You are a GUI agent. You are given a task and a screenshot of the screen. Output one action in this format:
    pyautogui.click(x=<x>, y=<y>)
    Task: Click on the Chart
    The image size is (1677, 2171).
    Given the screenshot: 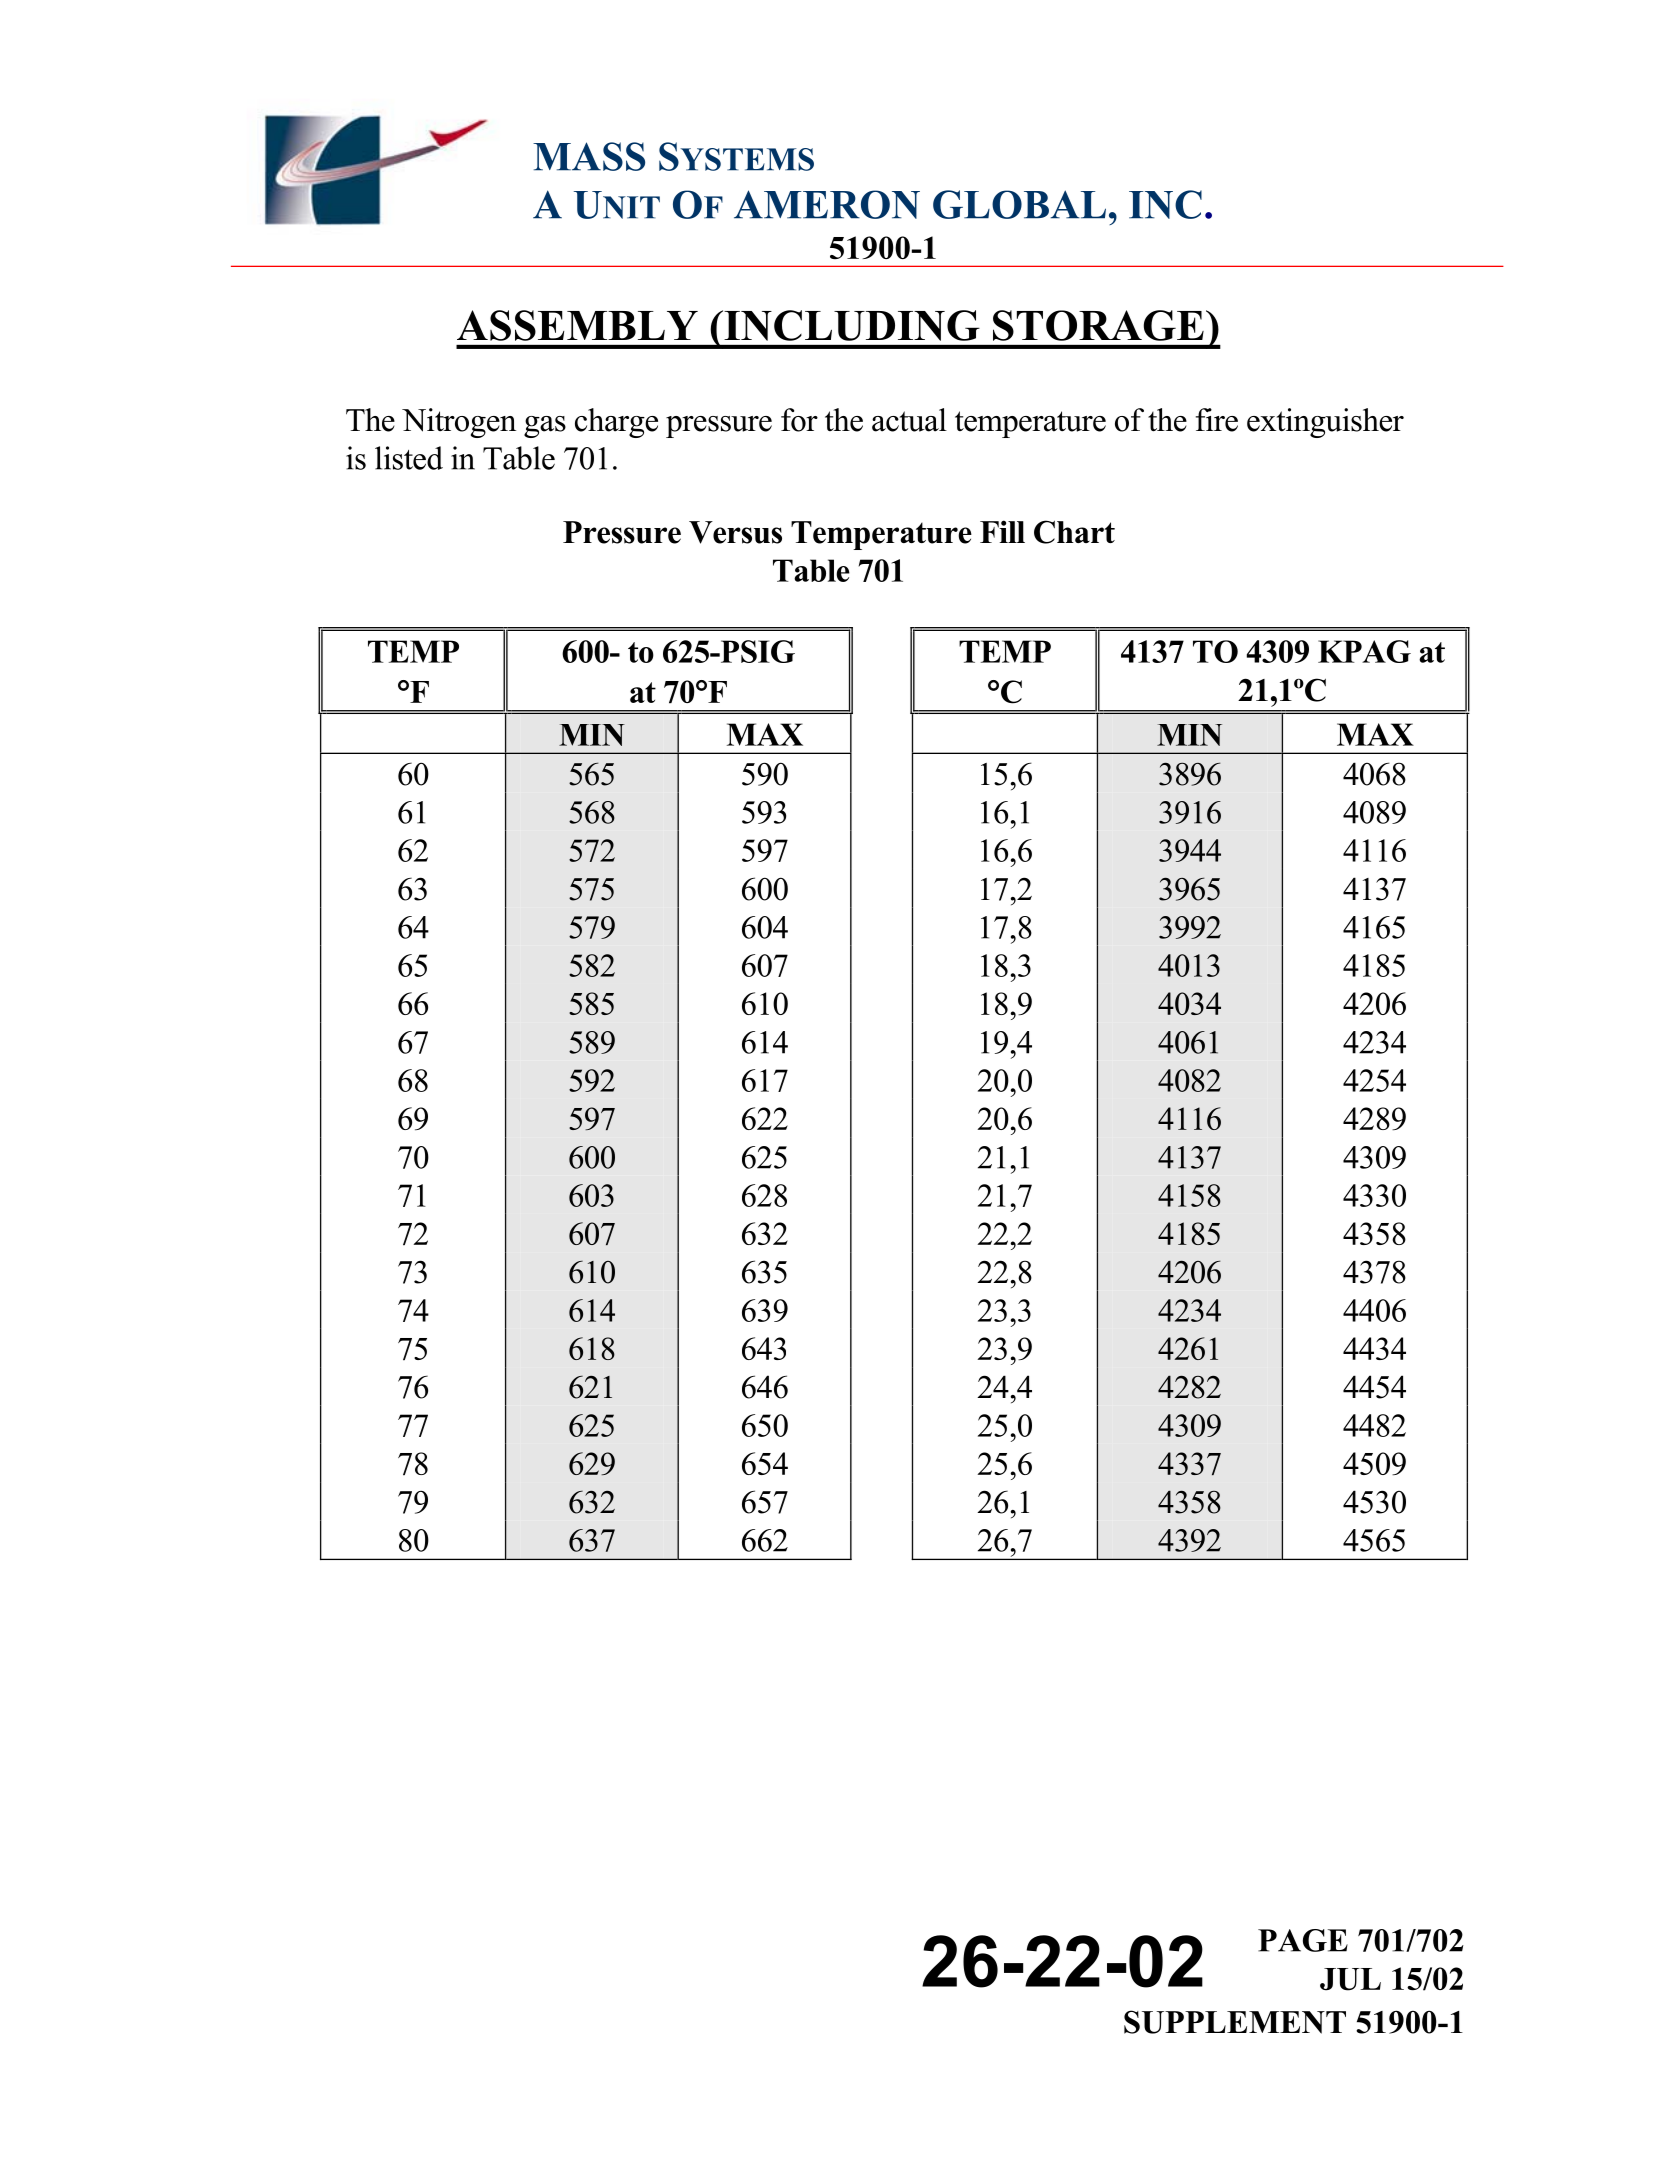 What is the action you would take?
    pyautogui.click(x=1074, y=532)
